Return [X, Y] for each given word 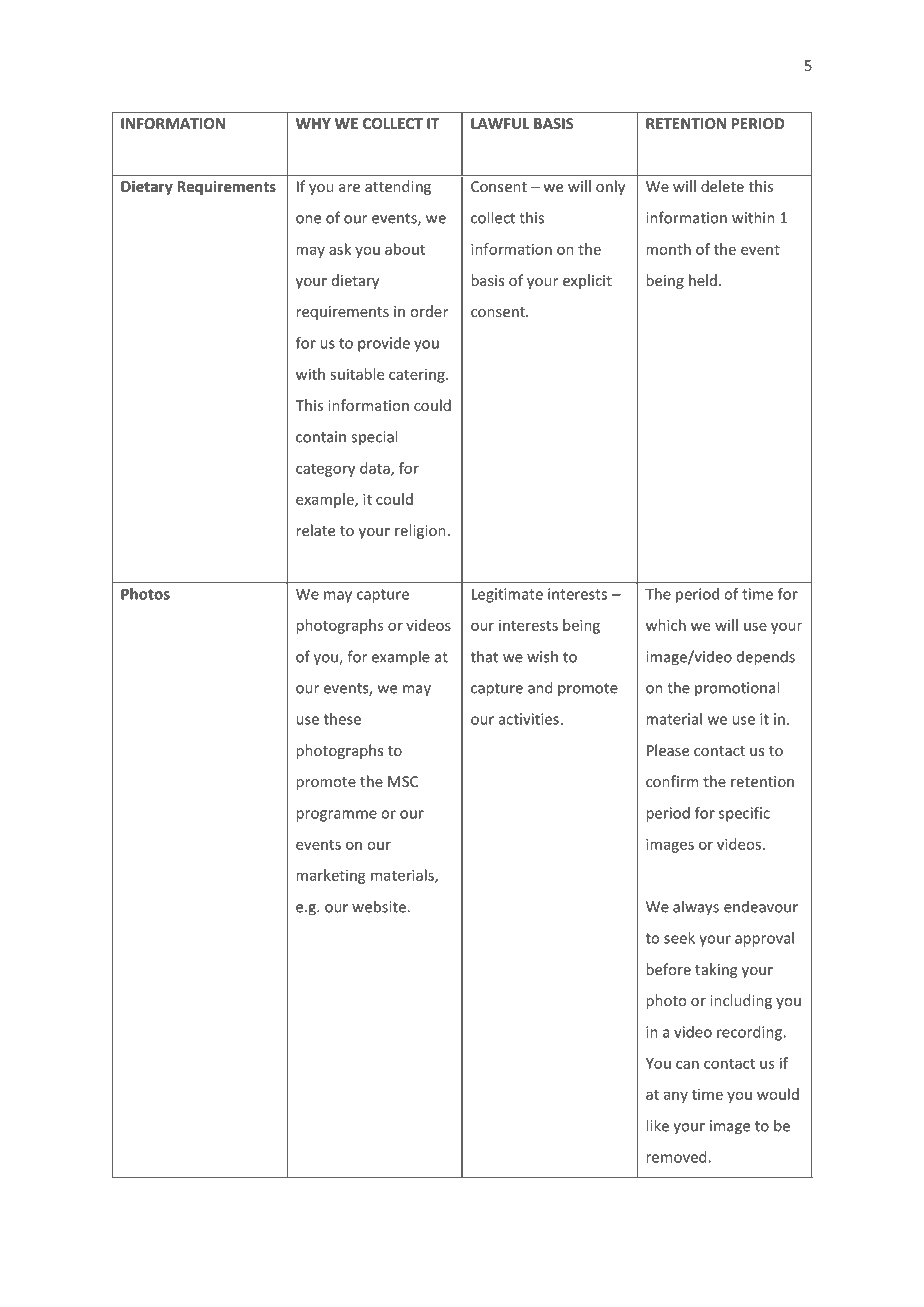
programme [337, 816]
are [349, 188]
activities [529, 719]
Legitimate [507, 595]
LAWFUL [500, 123]
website [380, 906]
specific [744, 814]
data [376, 469]
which [666, 625]
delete [722, 186]
